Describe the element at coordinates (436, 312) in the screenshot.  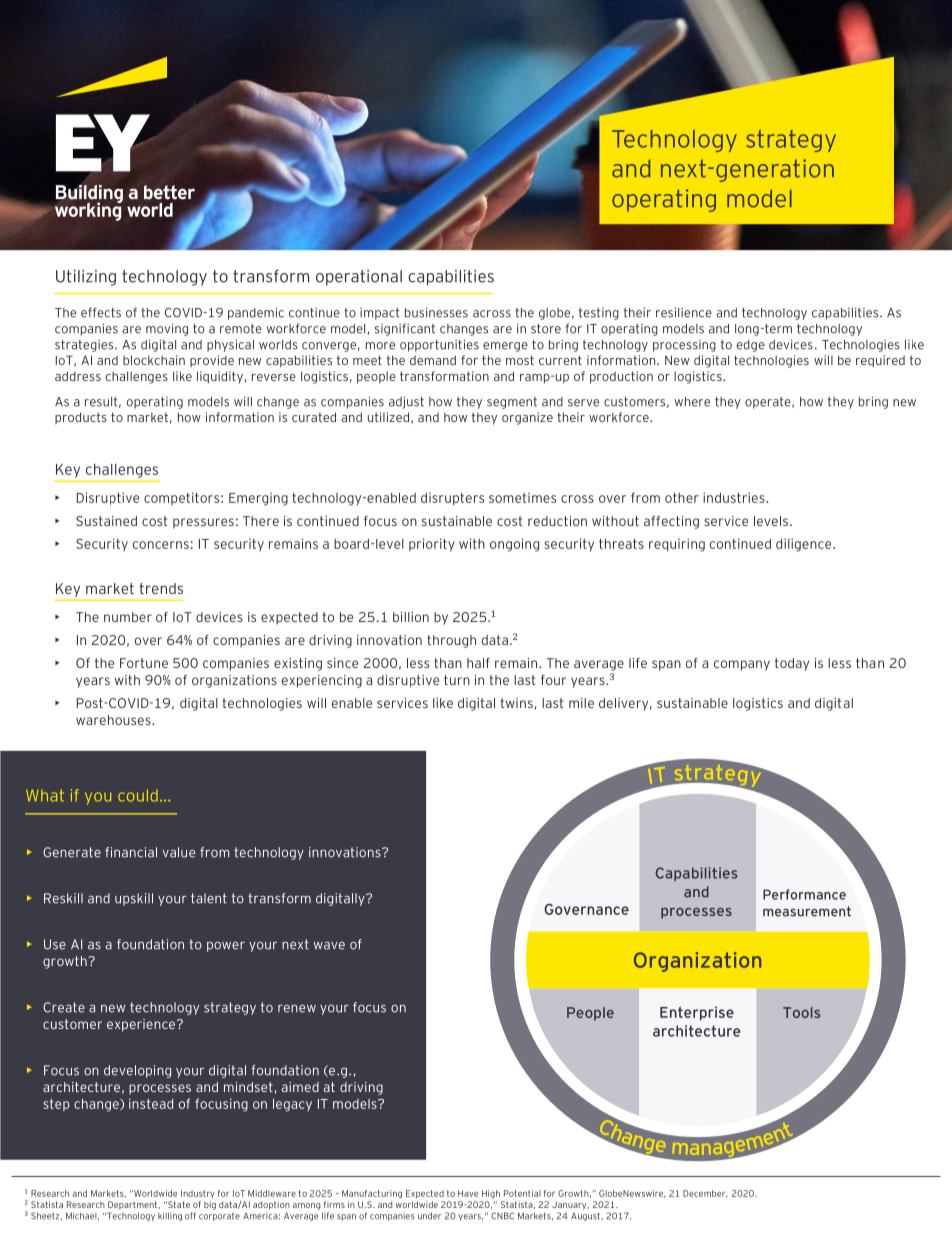
I see `businesses` at that location.
